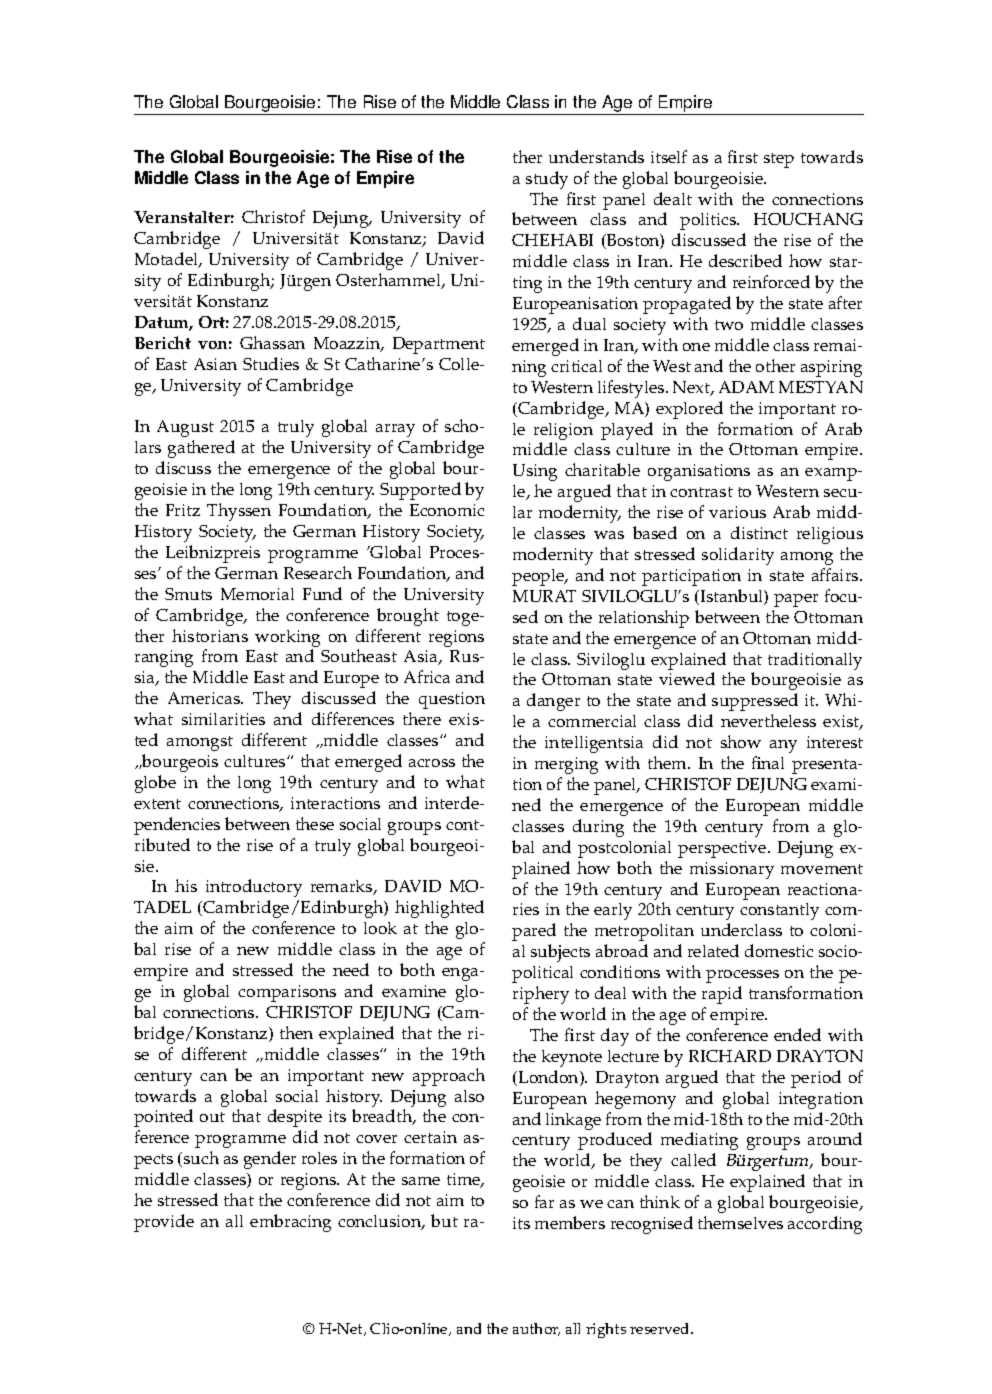 This screenshot has width=992, height=1394. What do you see at coordinates (539, 577) in the screenshot?
I see `people` at bounding box center [539, 577].
